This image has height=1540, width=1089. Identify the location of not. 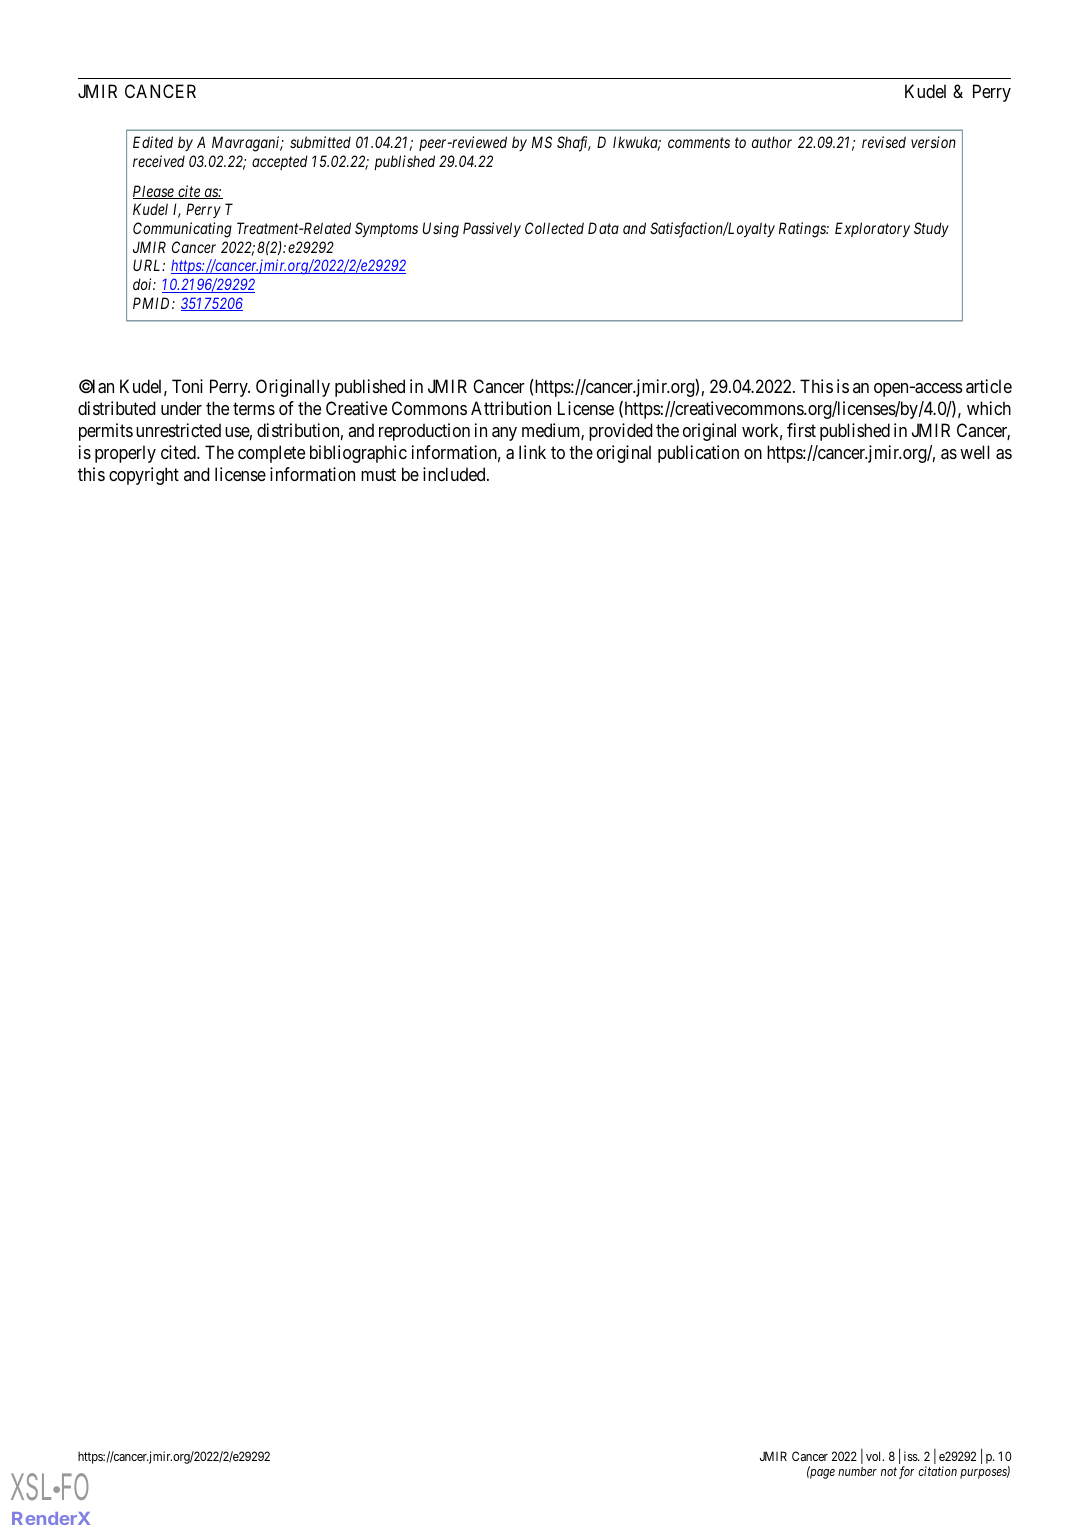
(889, 1472).
